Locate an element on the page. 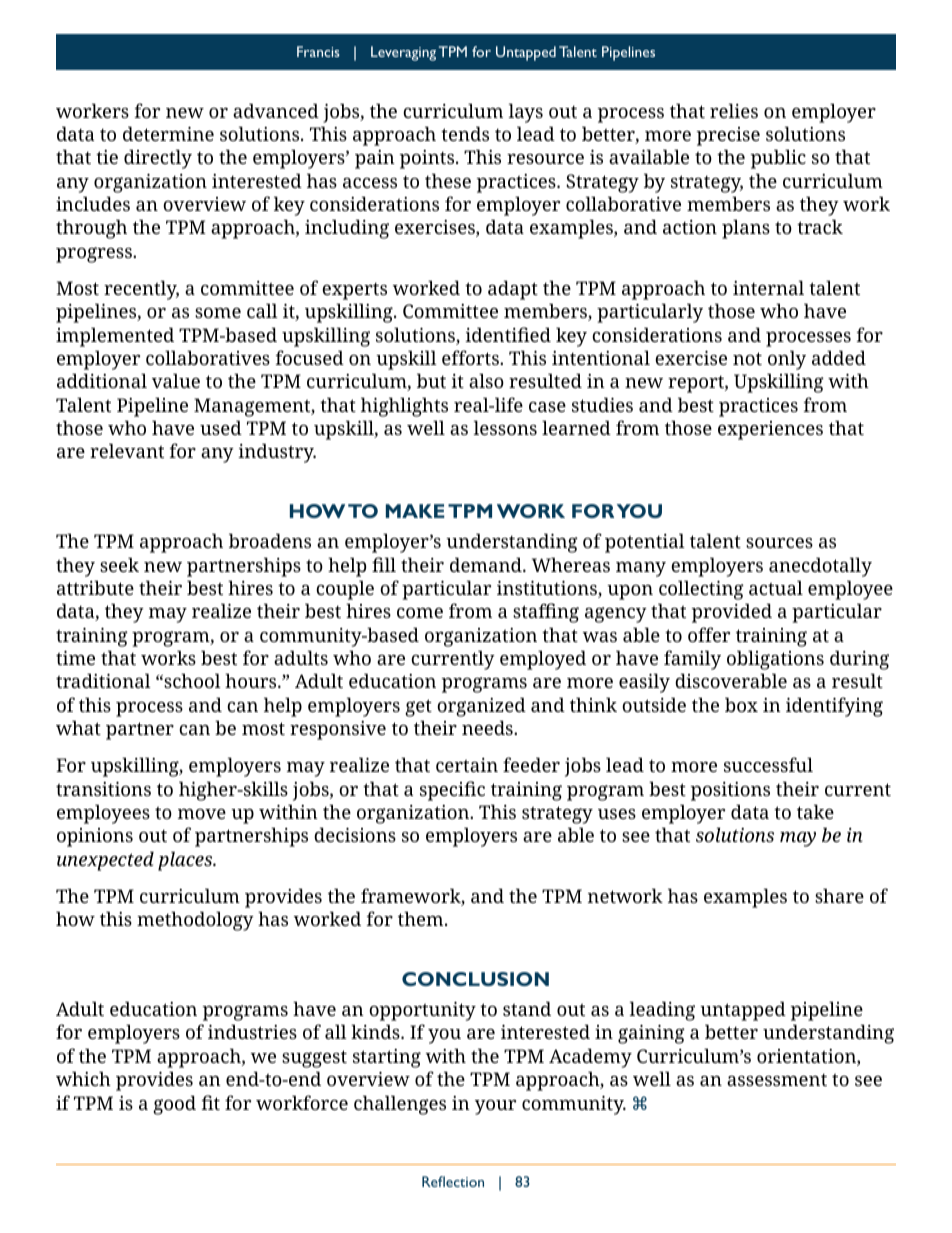  relevant is located at coordinates (127, 450).
